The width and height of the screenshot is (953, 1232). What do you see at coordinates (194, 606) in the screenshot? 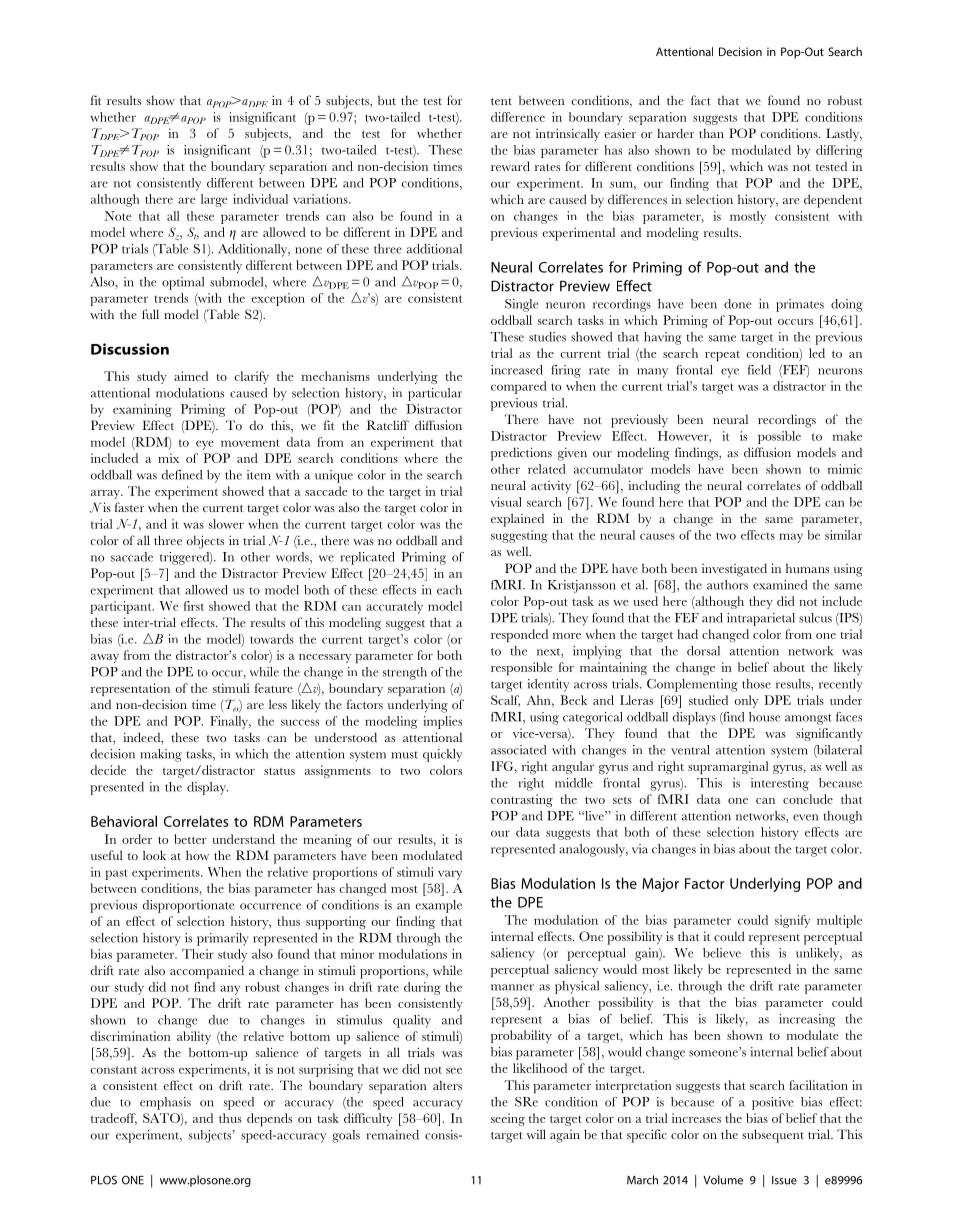
I see `first` at bounding box center [194, 606].
